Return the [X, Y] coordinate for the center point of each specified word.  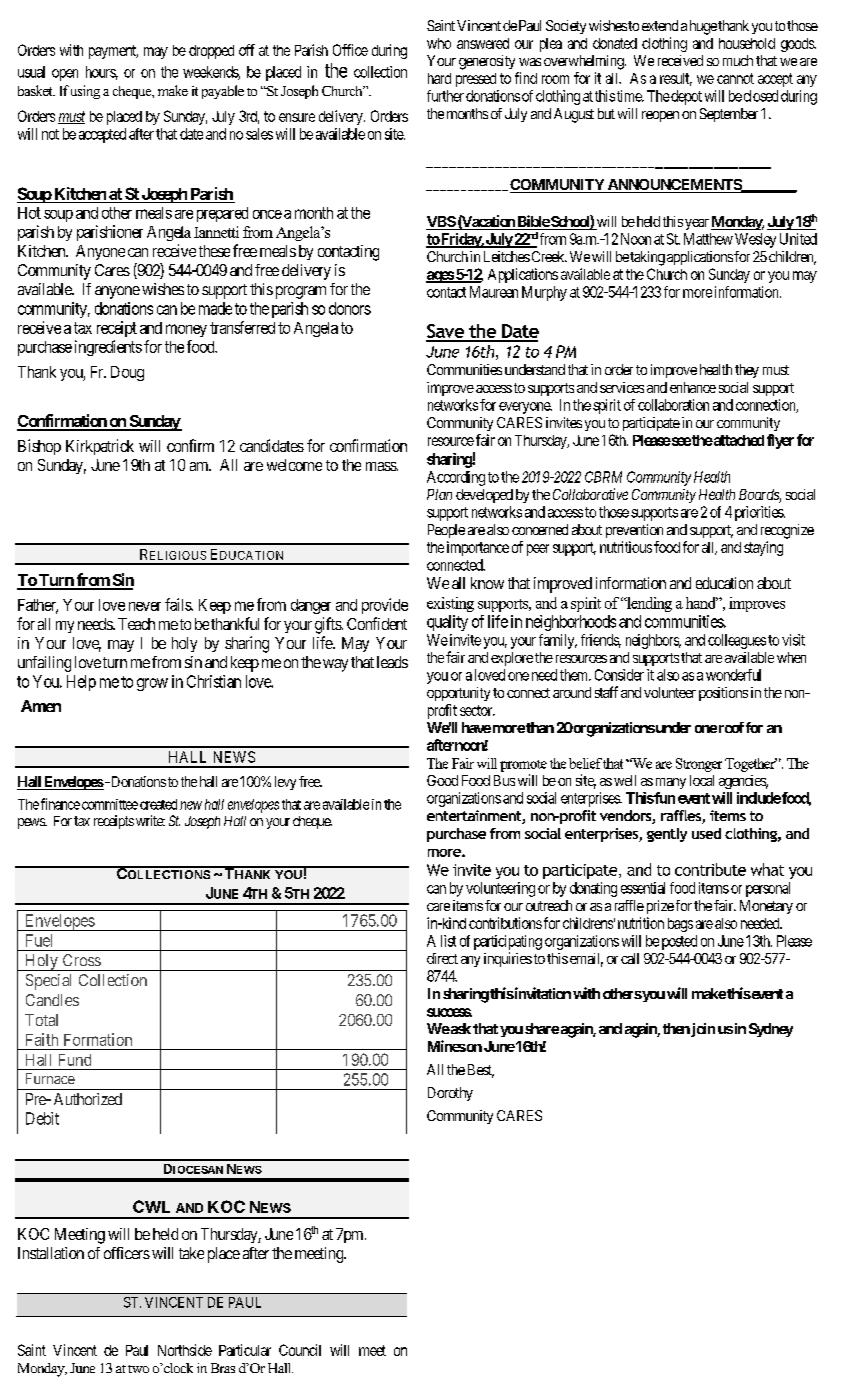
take [191, 1253]
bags [680, 925]
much [738, 60]
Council [300, 1350]
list [448, 941]
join [703, 1030]
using [85, 92]
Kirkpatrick [100, 447]
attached [738, 440]
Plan [439, 494]
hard [439, 78]
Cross [82, 960]
